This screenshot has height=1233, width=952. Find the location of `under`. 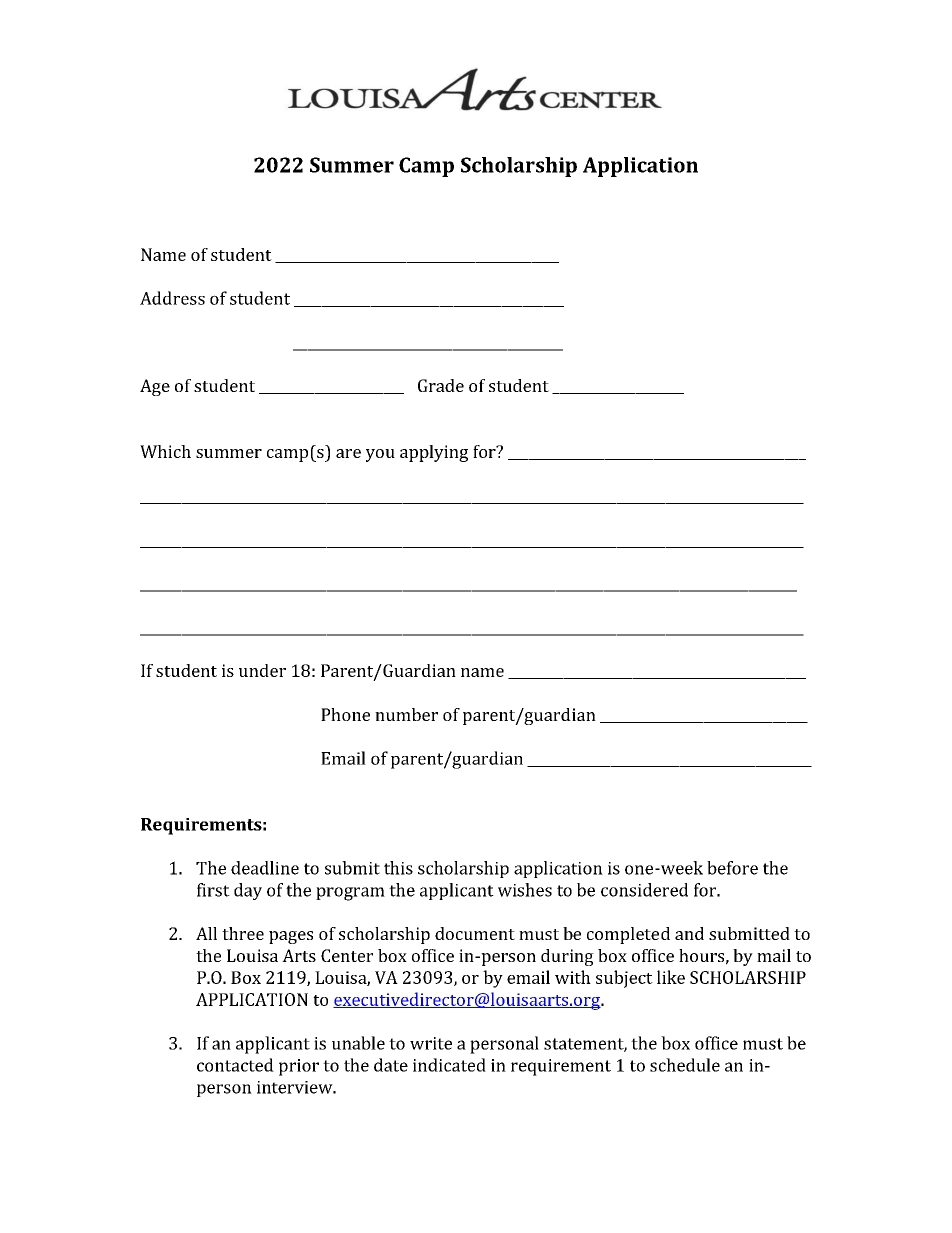

under is located at coordinates (262, 670).
